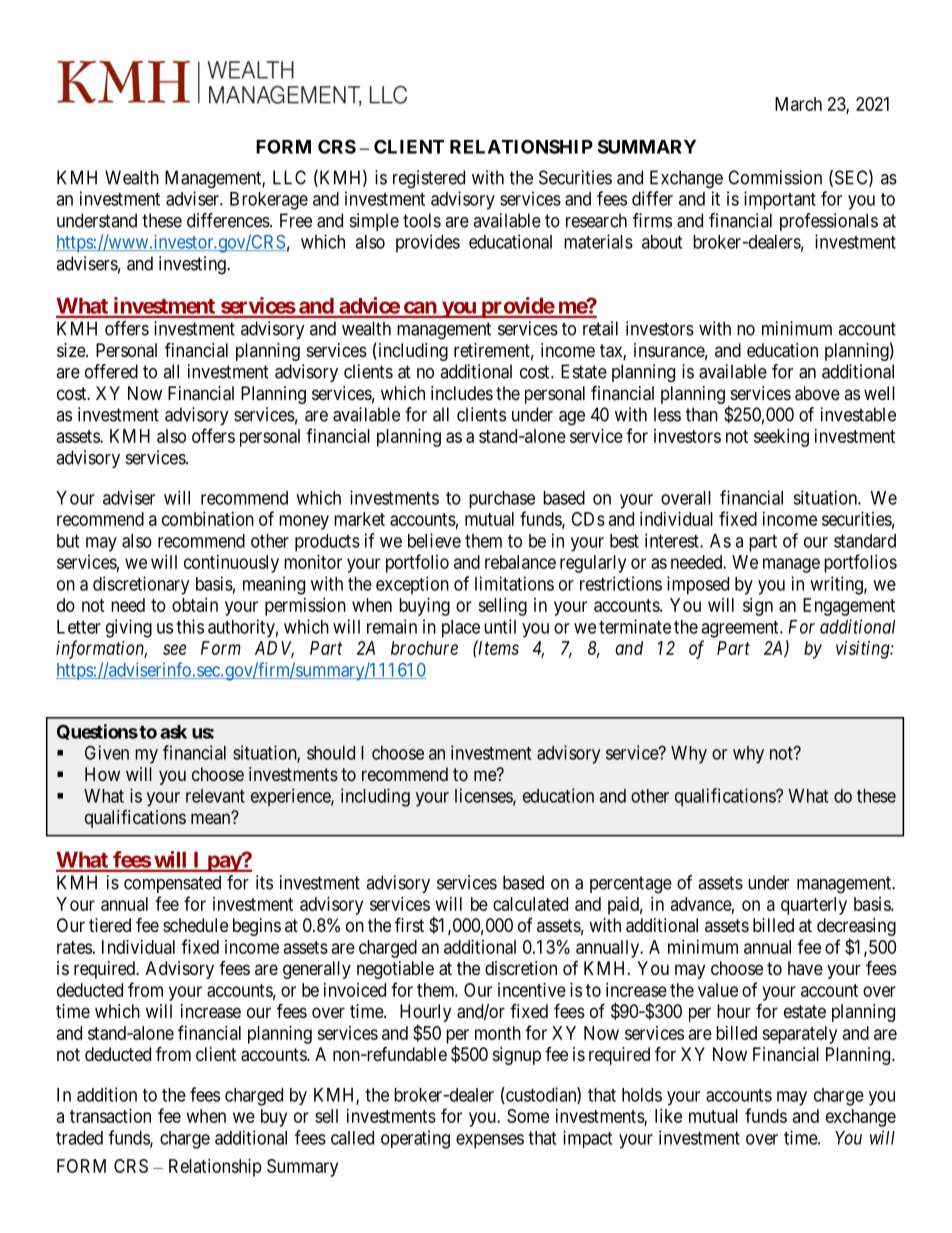 The height and width of the image is (1233, 952). What do you see at coordinates (429, 179) in the image?
I see `registered` at bounding box center [429, 179].
